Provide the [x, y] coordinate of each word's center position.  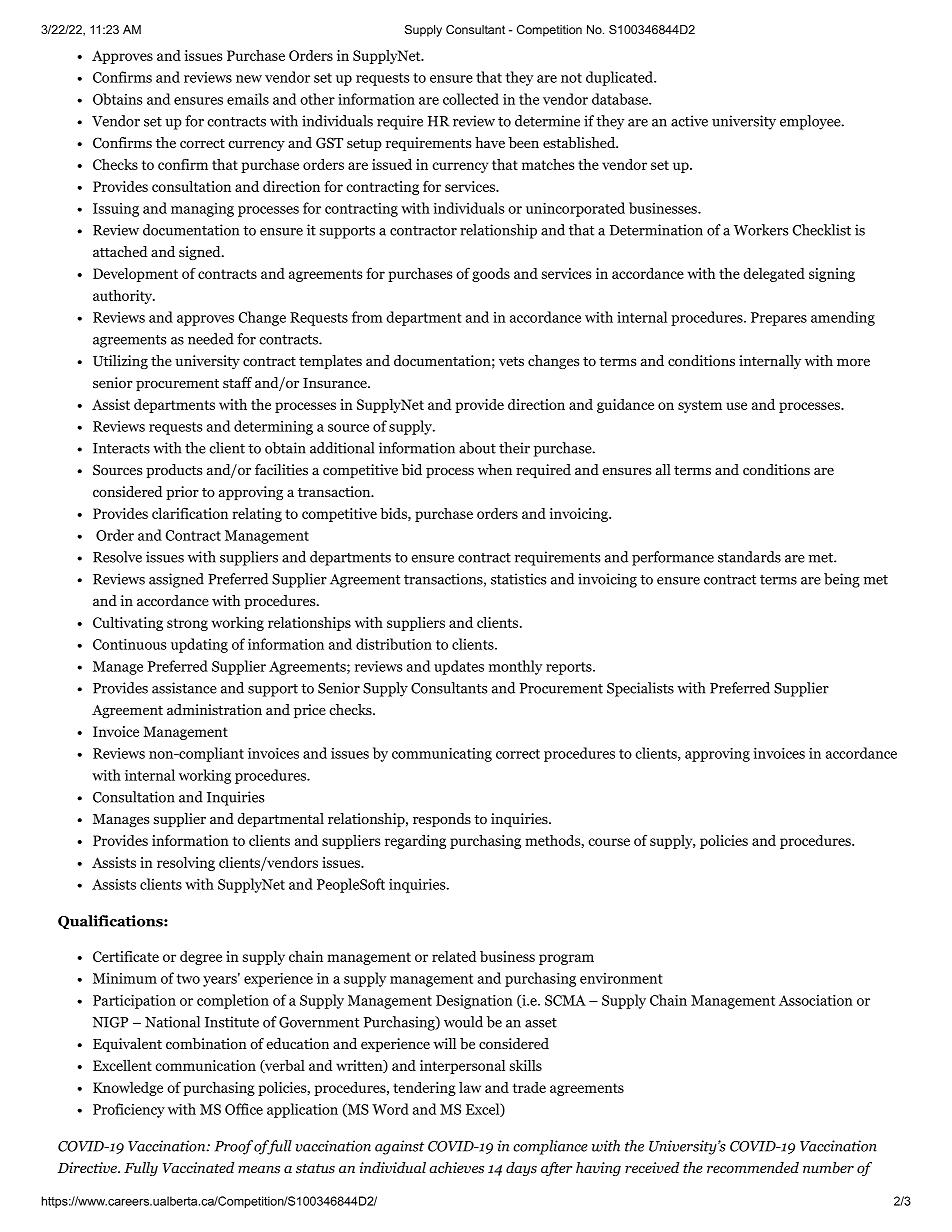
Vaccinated [199, 1167]
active [689, 121]
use [736, 406]
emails [248, 99]
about [477, 448]
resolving [186, 863]
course [609, 842]
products [174, 471]
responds [442, 820]
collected [471, 99]
